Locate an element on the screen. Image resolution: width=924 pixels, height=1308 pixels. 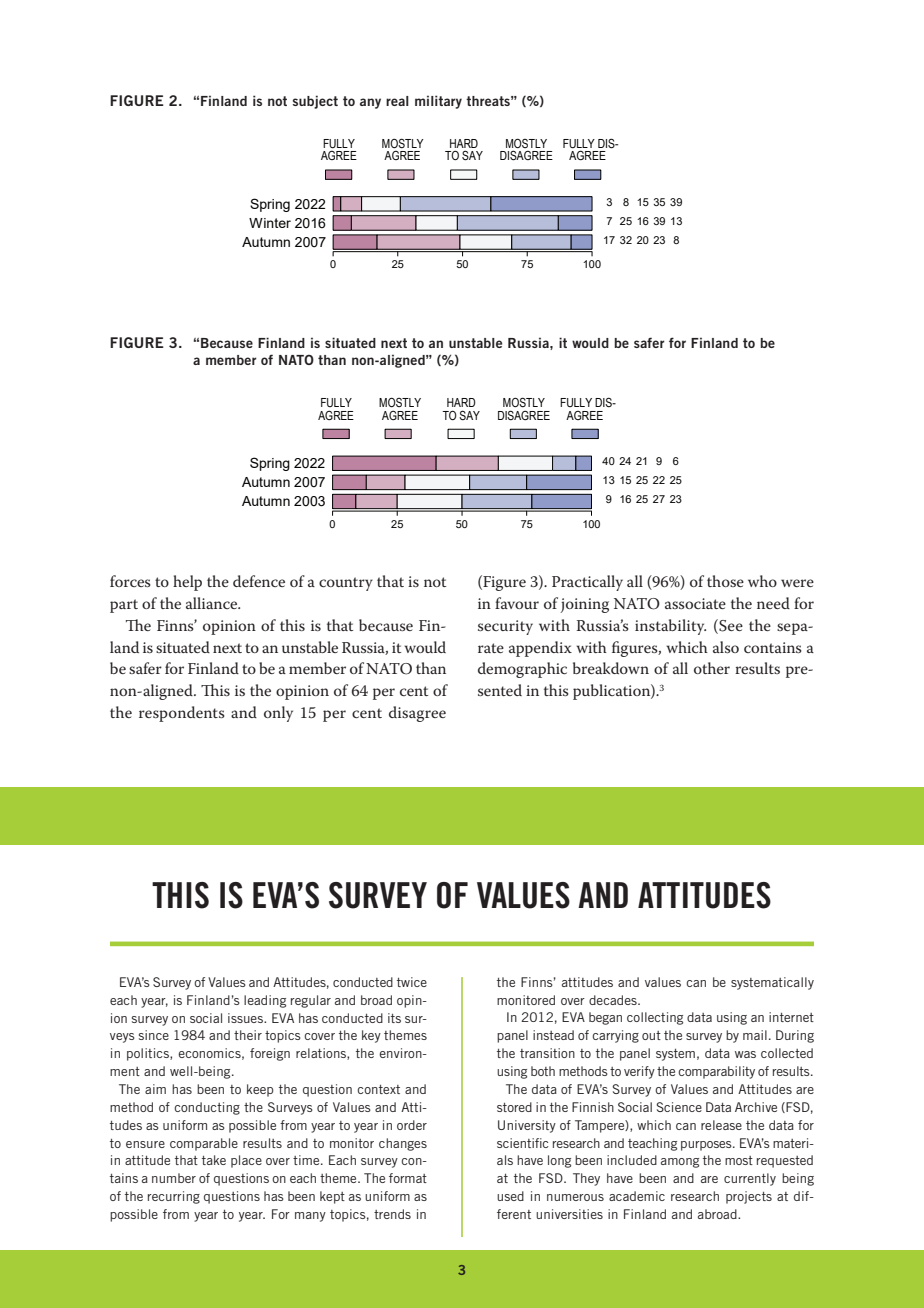
leading is located at coordinates (265, 1001).
